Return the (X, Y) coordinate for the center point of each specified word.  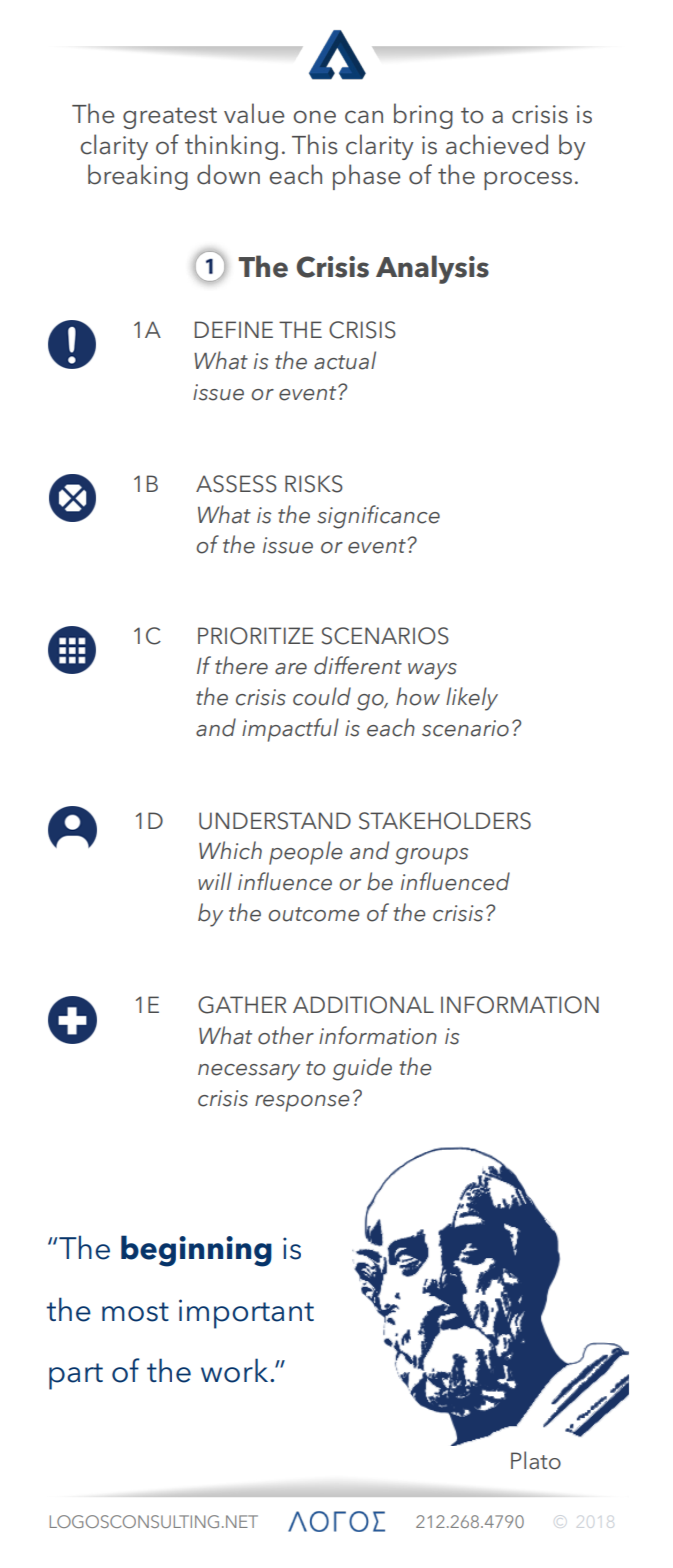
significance (378, 517)
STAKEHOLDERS (445, 821)
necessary (249, 1072)
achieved (497, 144)
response (302, 1103)
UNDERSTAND (275, 821)
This (315, 144)
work (236, 1370)
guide (362, 1069)
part (76, 1376)
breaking (138, 177)
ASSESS (236, 484)
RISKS (314, 484)
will (215, 881)
